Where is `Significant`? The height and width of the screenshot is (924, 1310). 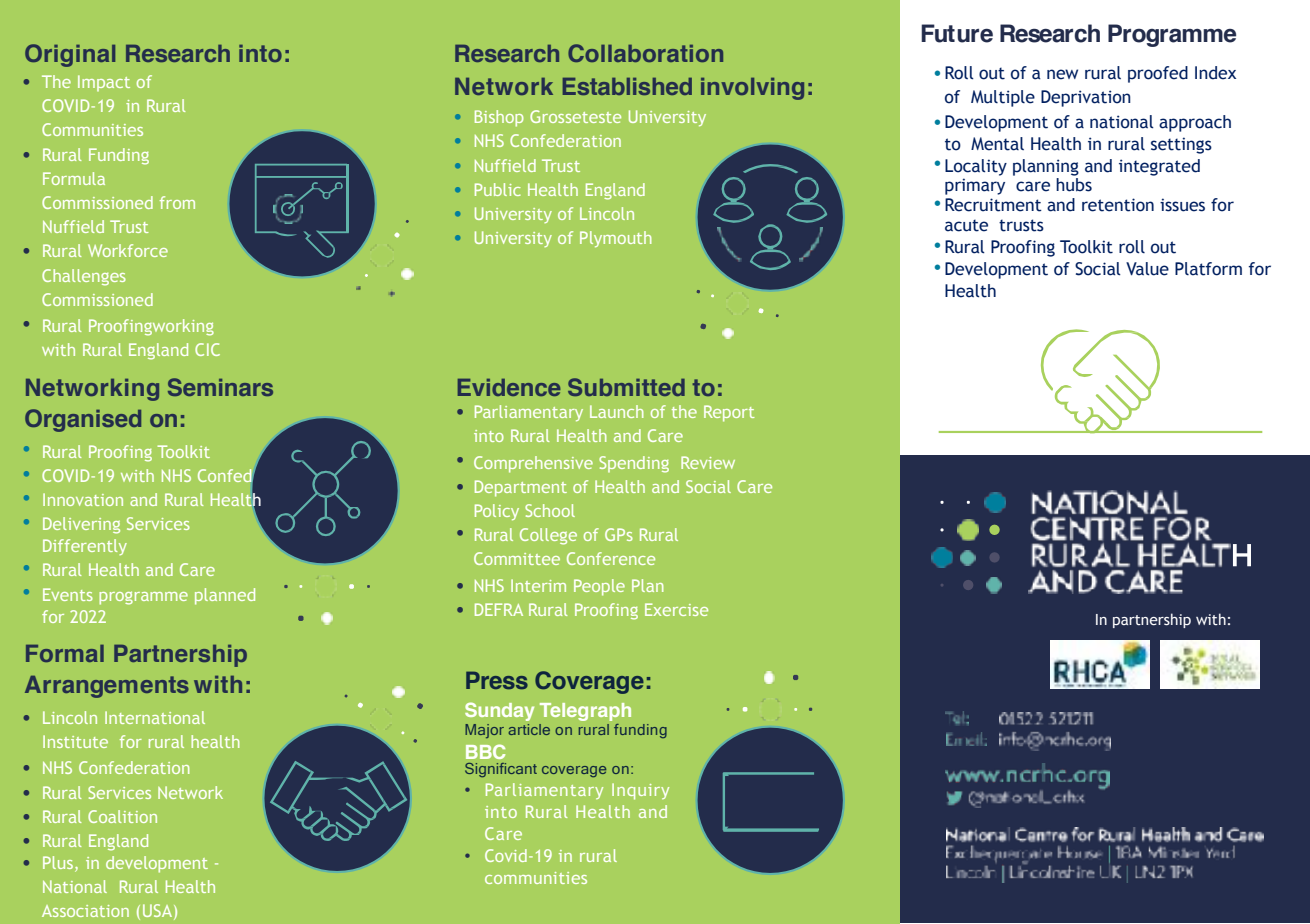 Significant is located at coordinates (501, 770).
